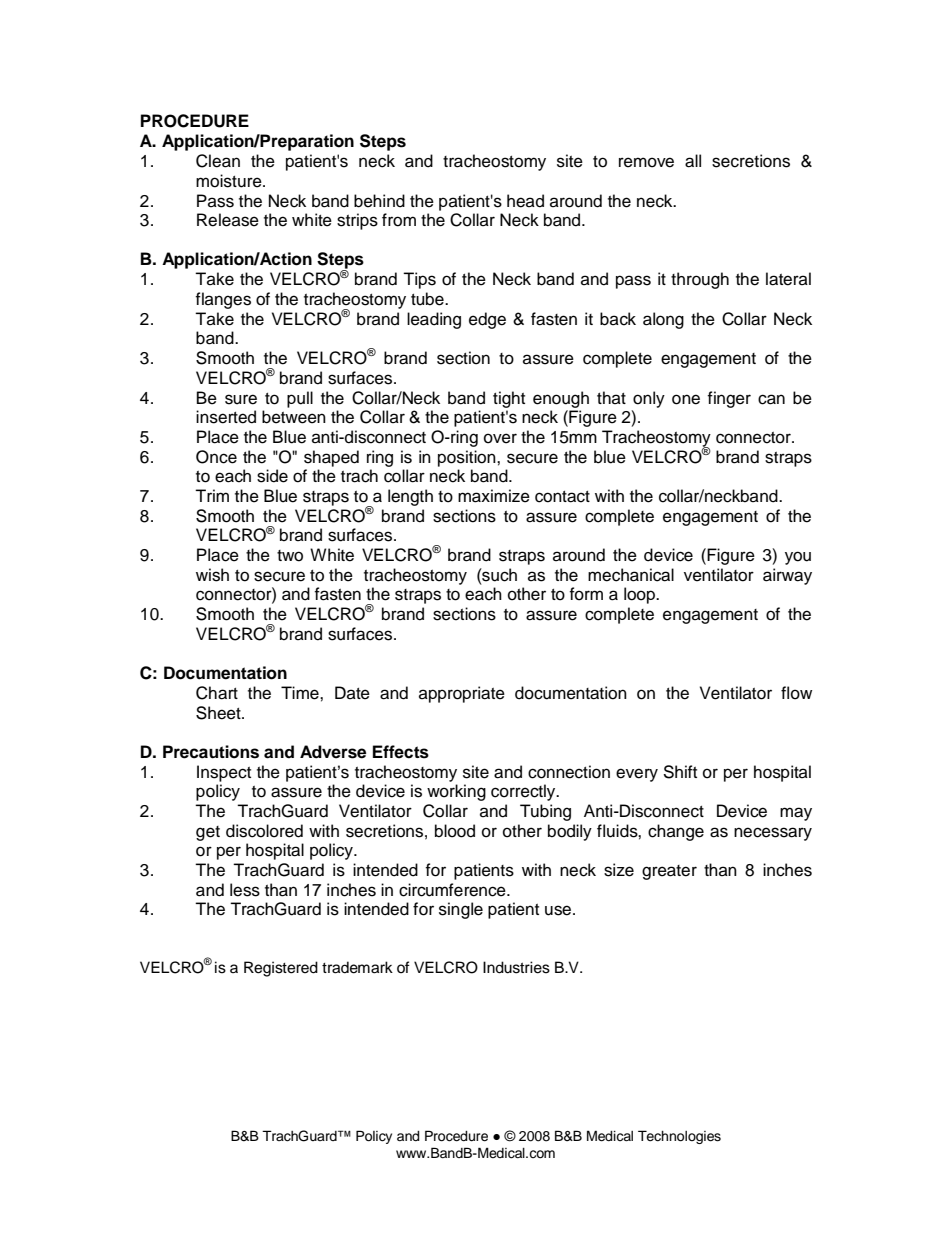 This screenshot has width=952, height=1233. Describe the element at coordinates (230, 181) in the screenshot. I see `moisture` at that location.
